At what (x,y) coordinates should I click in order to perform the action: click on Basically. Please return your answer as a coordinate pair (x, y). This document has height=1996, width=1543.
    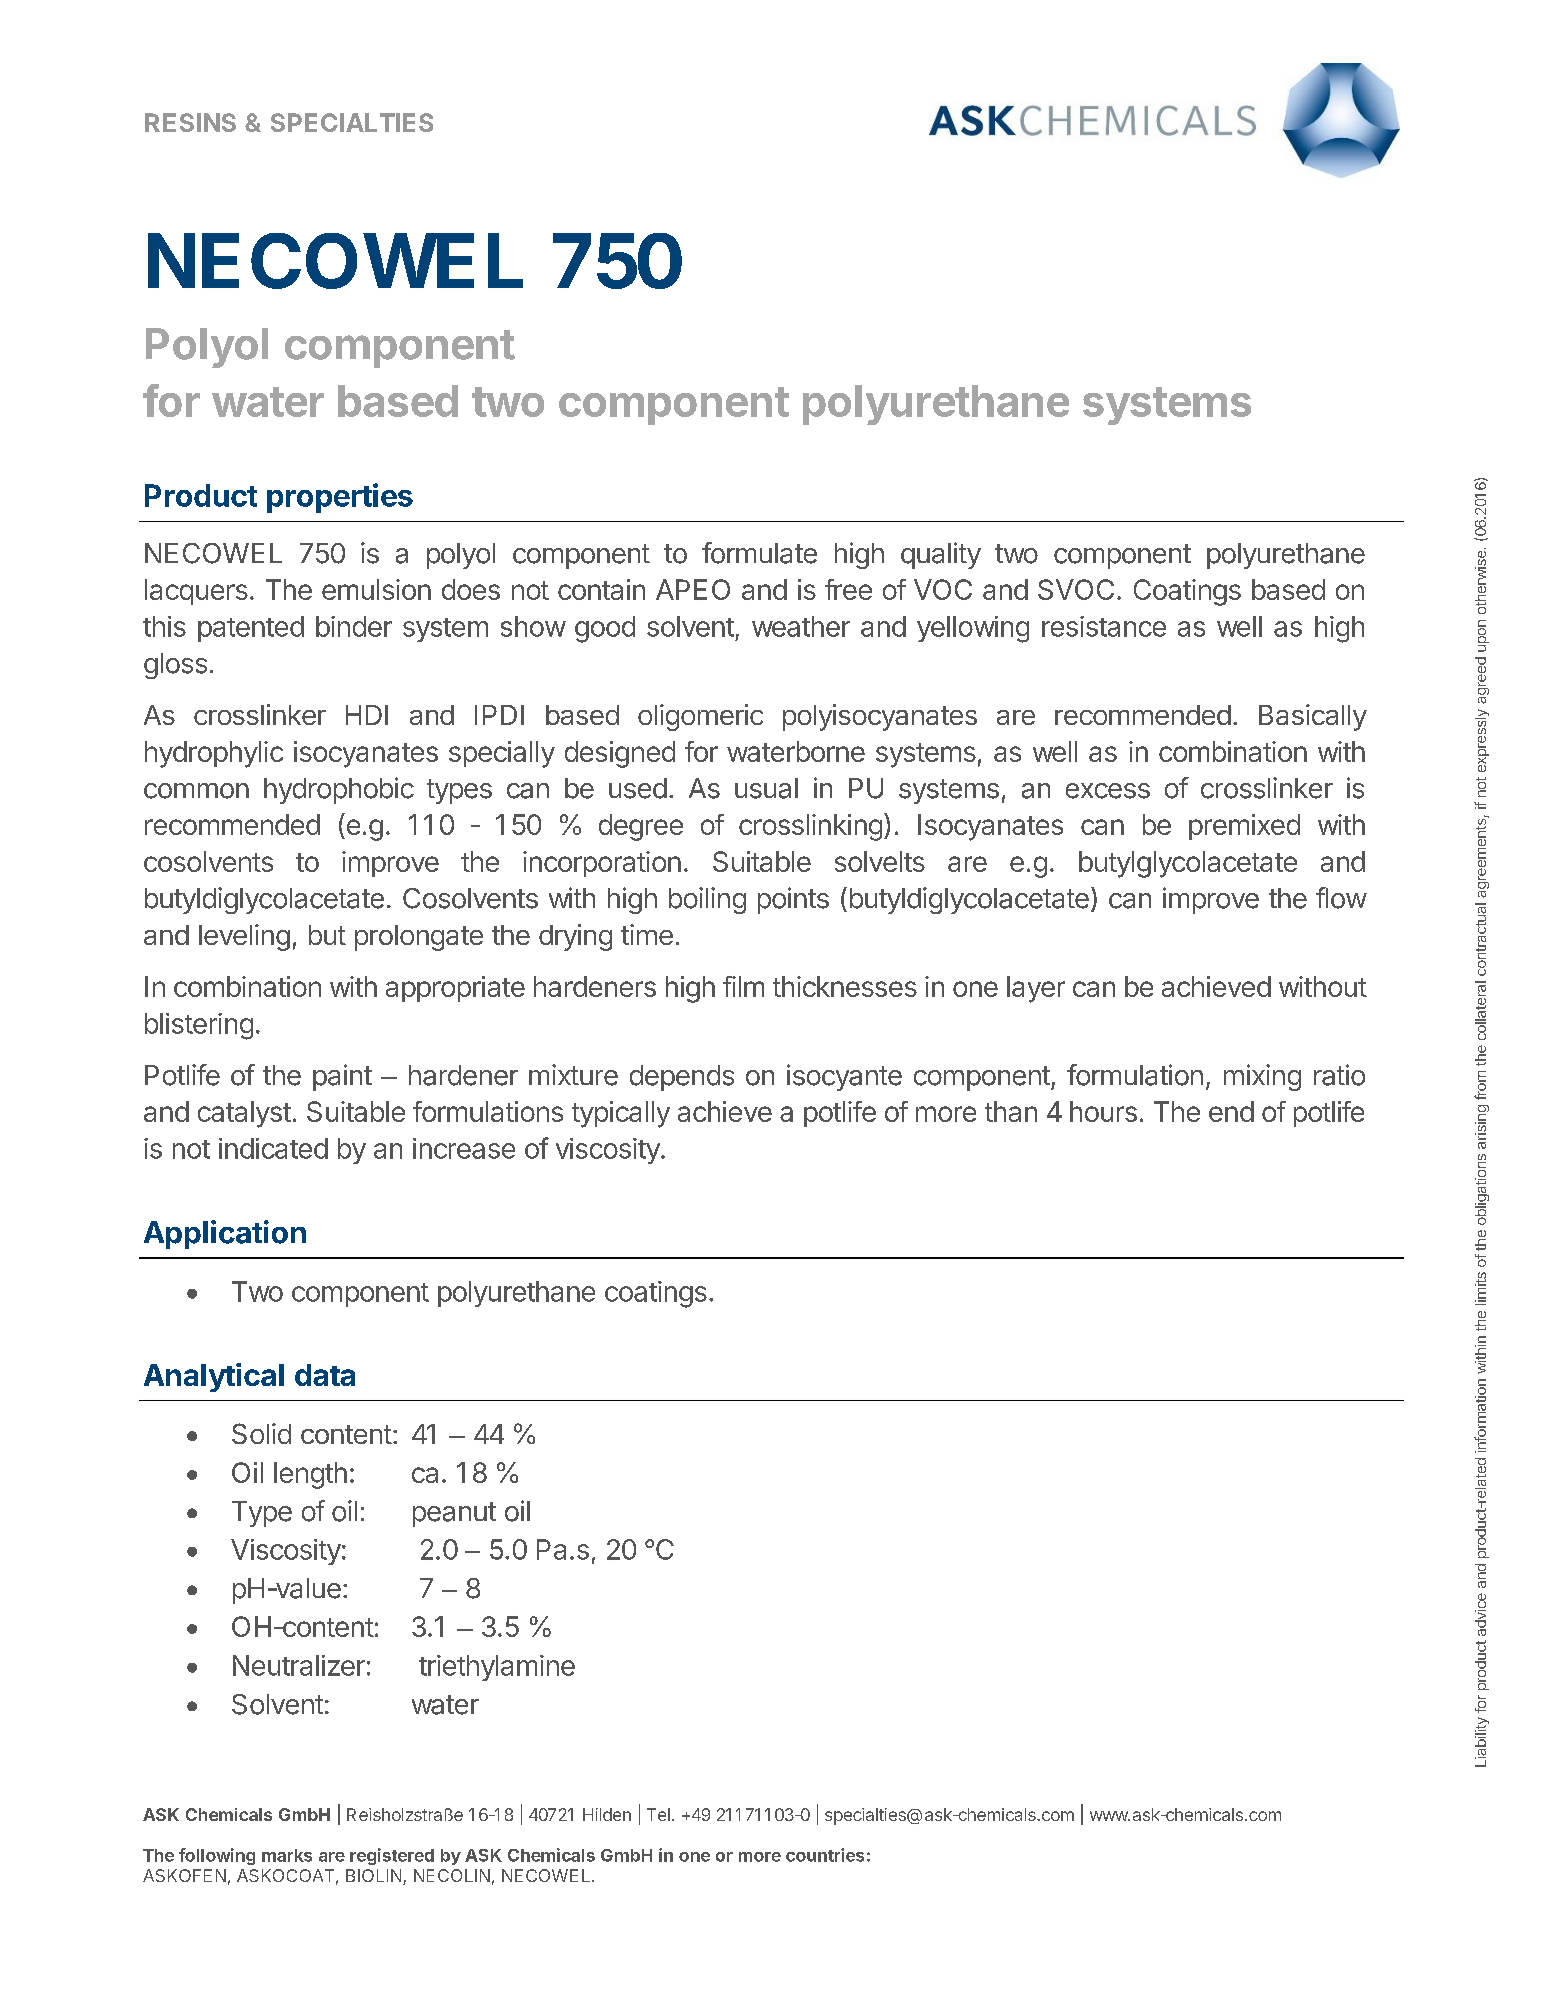
    Looking at the image, I should click on (1313, 717).
